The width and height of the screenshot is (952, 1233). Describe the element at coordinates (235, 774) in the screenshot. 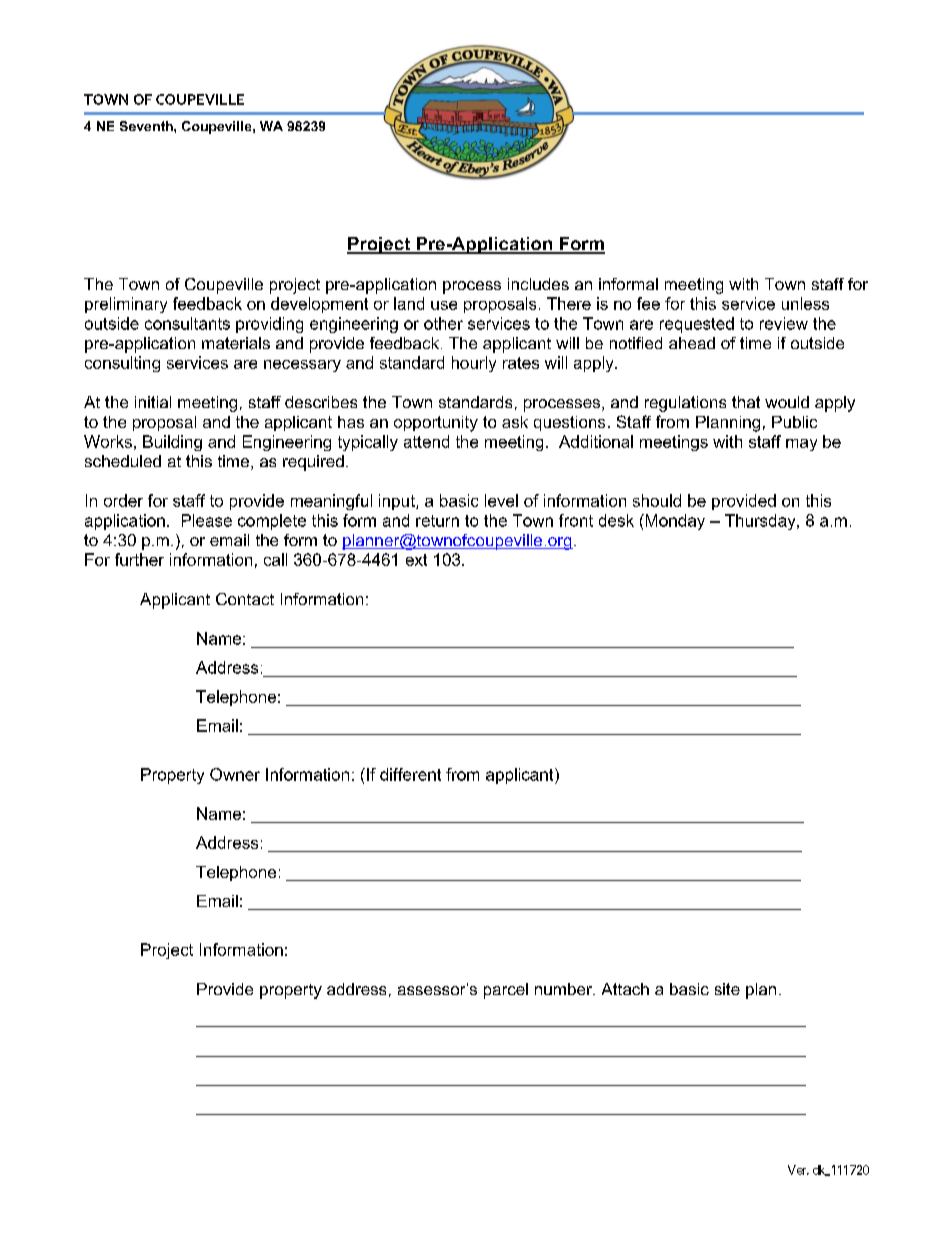

I see `Owner` at that location.
